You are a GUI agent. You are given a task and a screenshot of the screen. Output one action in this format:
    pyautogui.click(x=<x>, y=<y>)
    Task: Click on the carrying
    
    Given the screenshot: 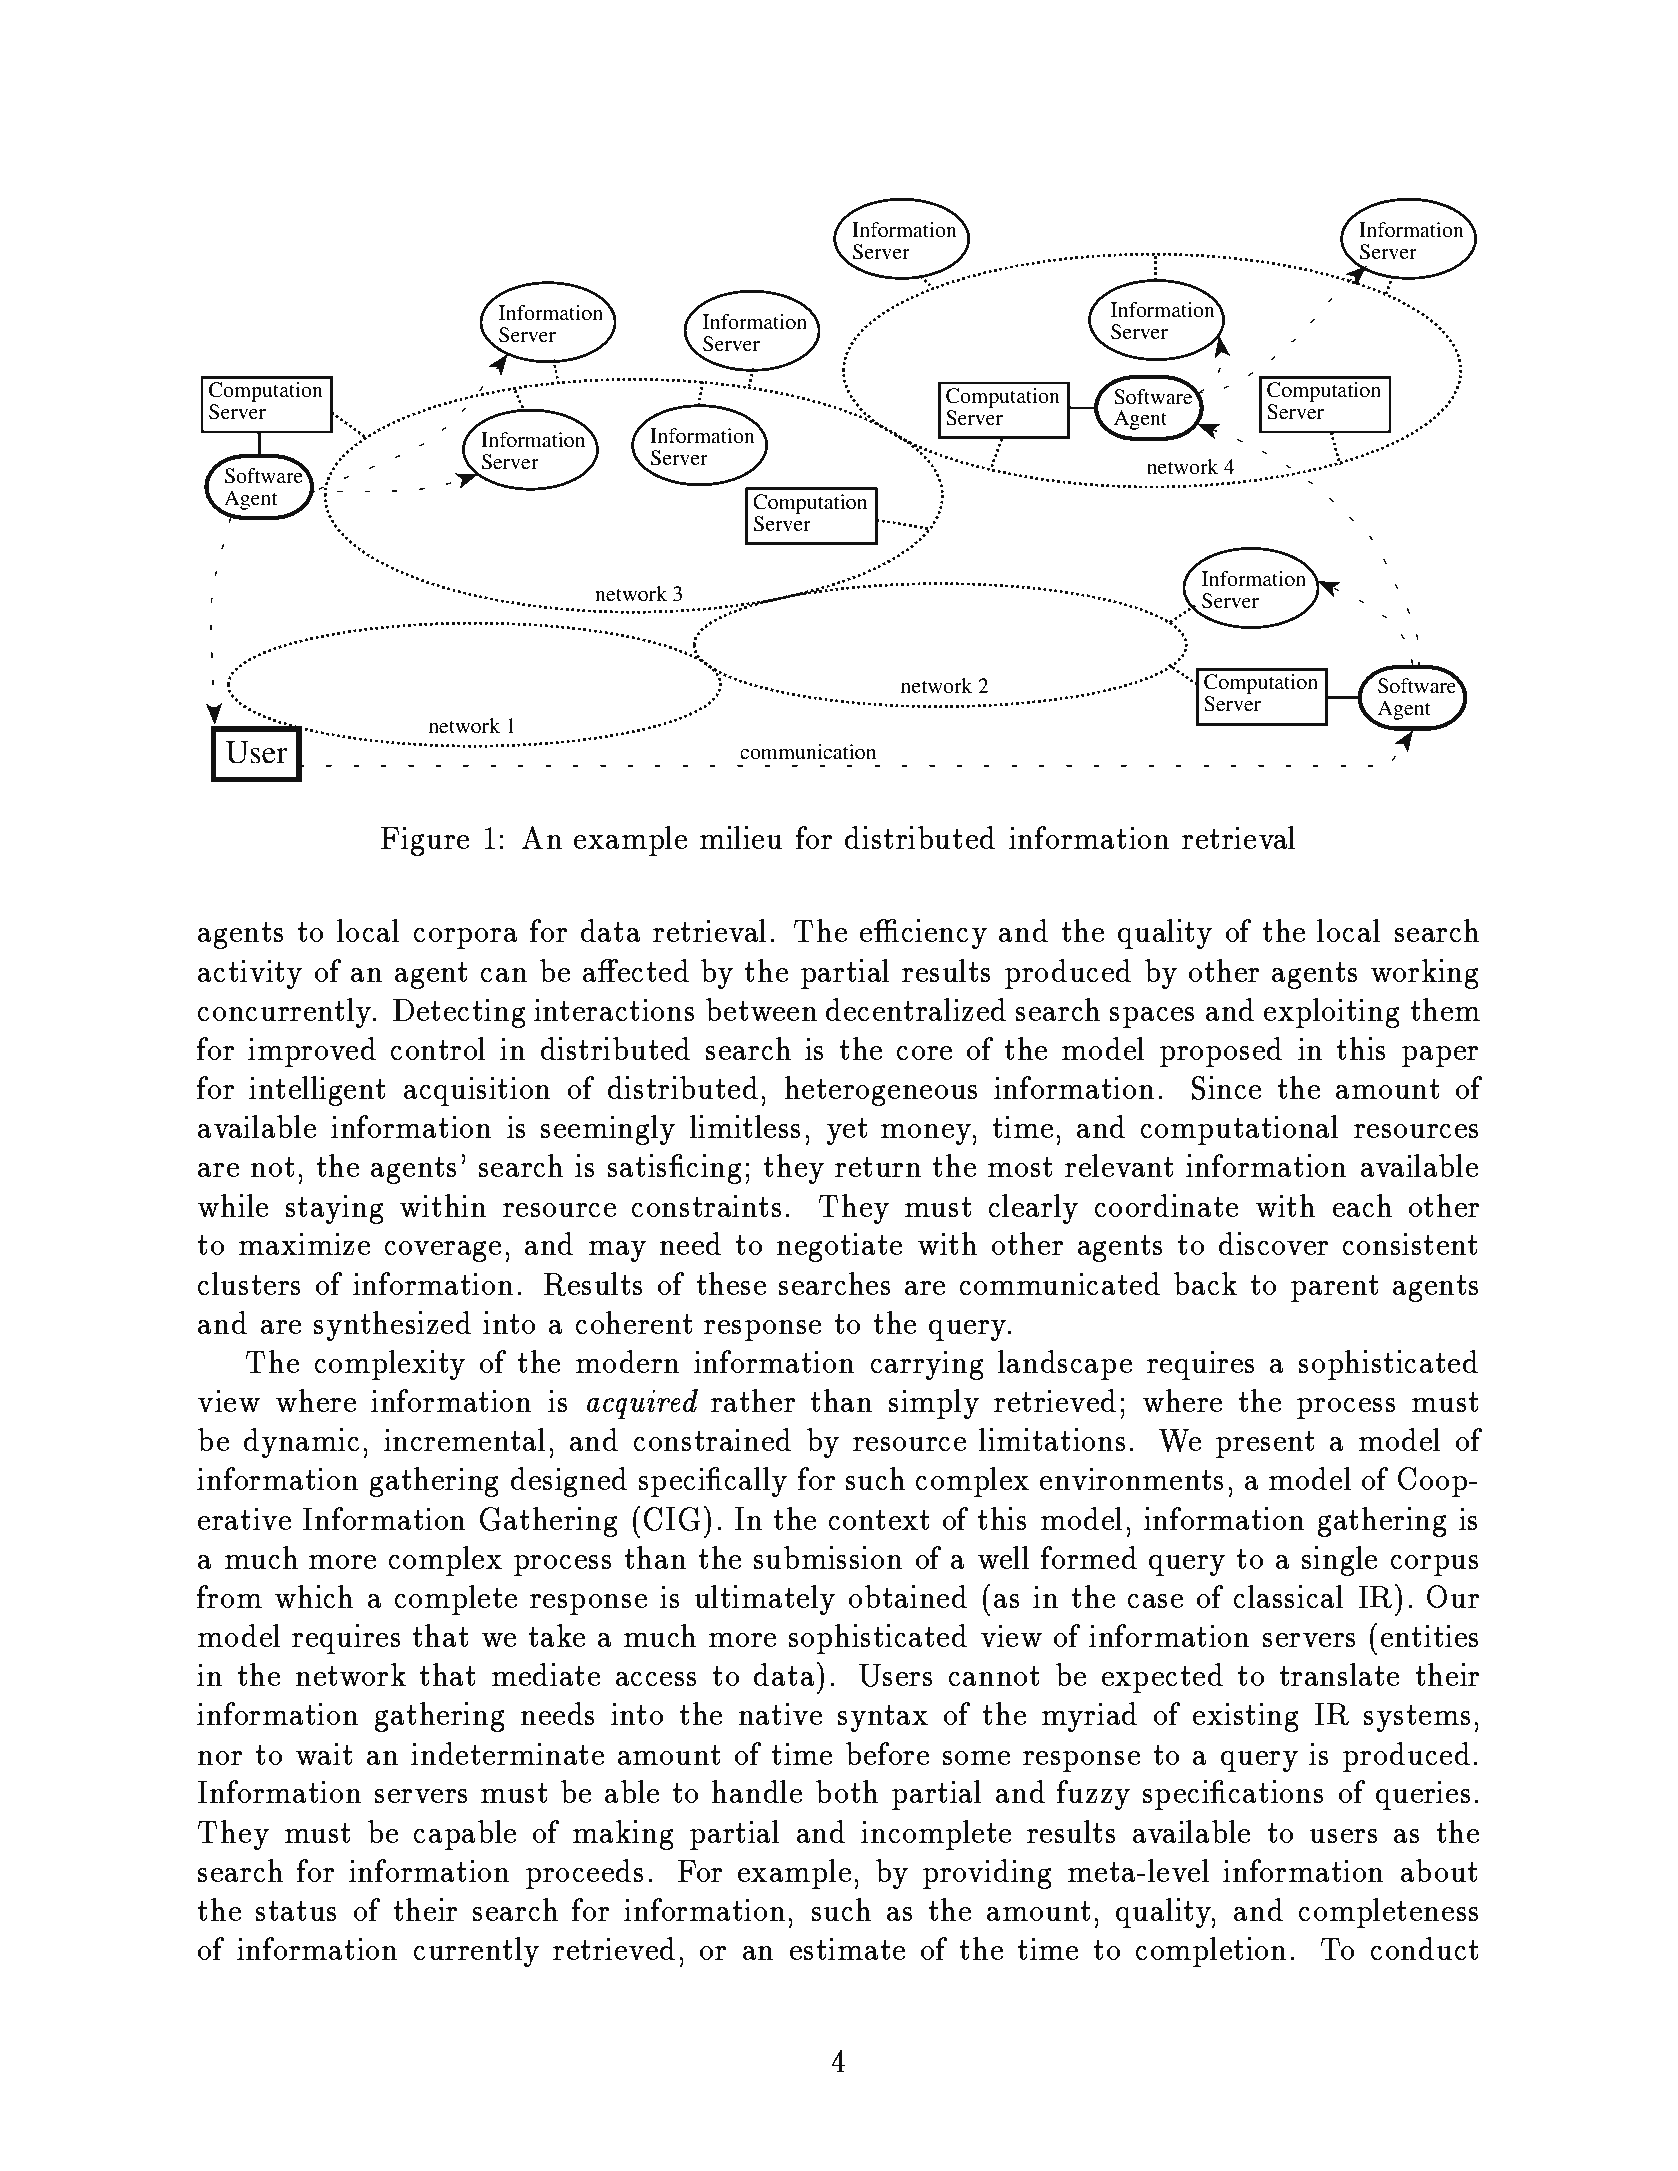 What is the action you would take?
    pyautogui.click(x=927, y=1365)
